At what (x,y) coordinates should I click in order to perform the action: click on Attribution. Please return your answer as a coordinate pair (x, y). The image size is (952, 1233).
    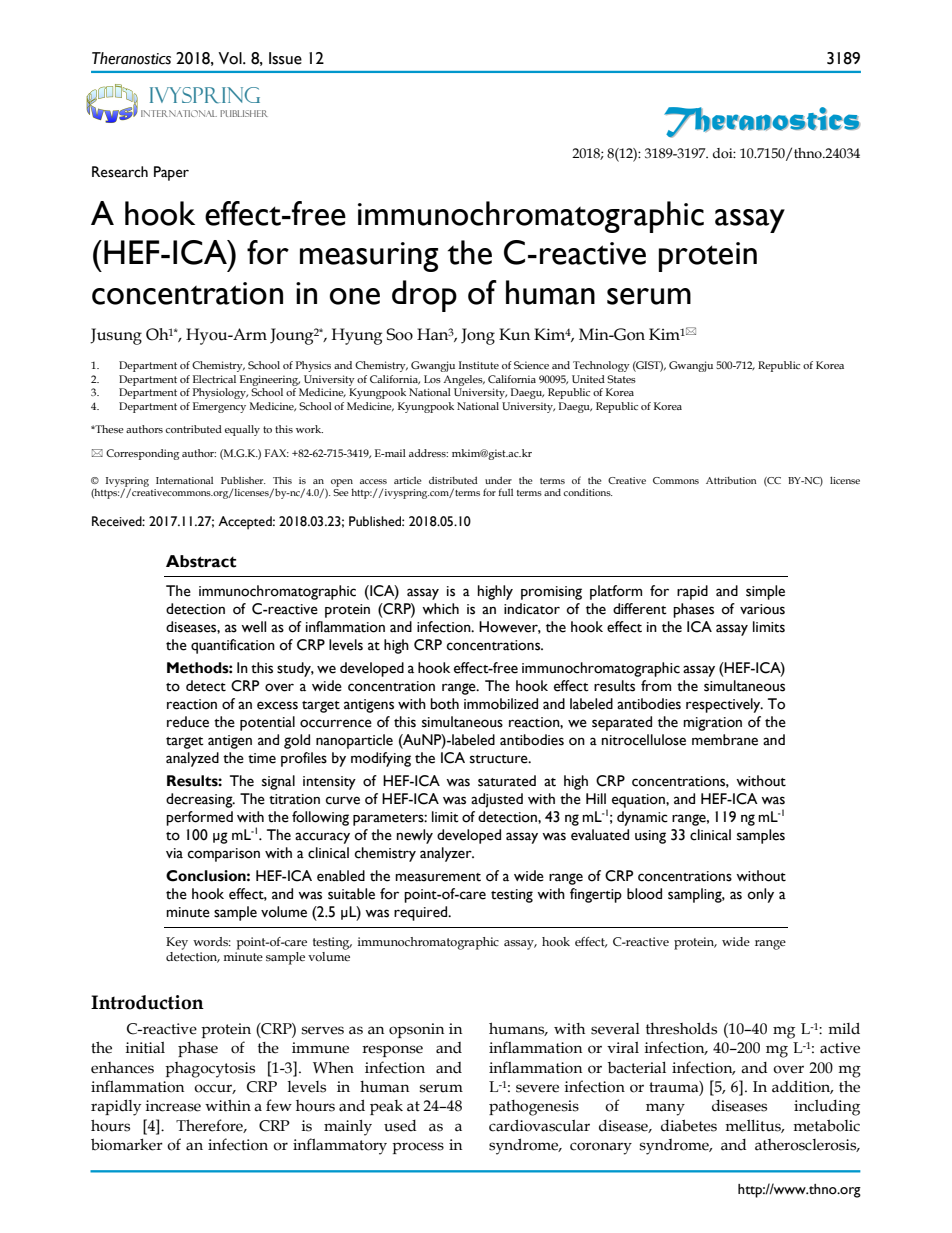
    Looking at the image, I should click on (731, 480).
